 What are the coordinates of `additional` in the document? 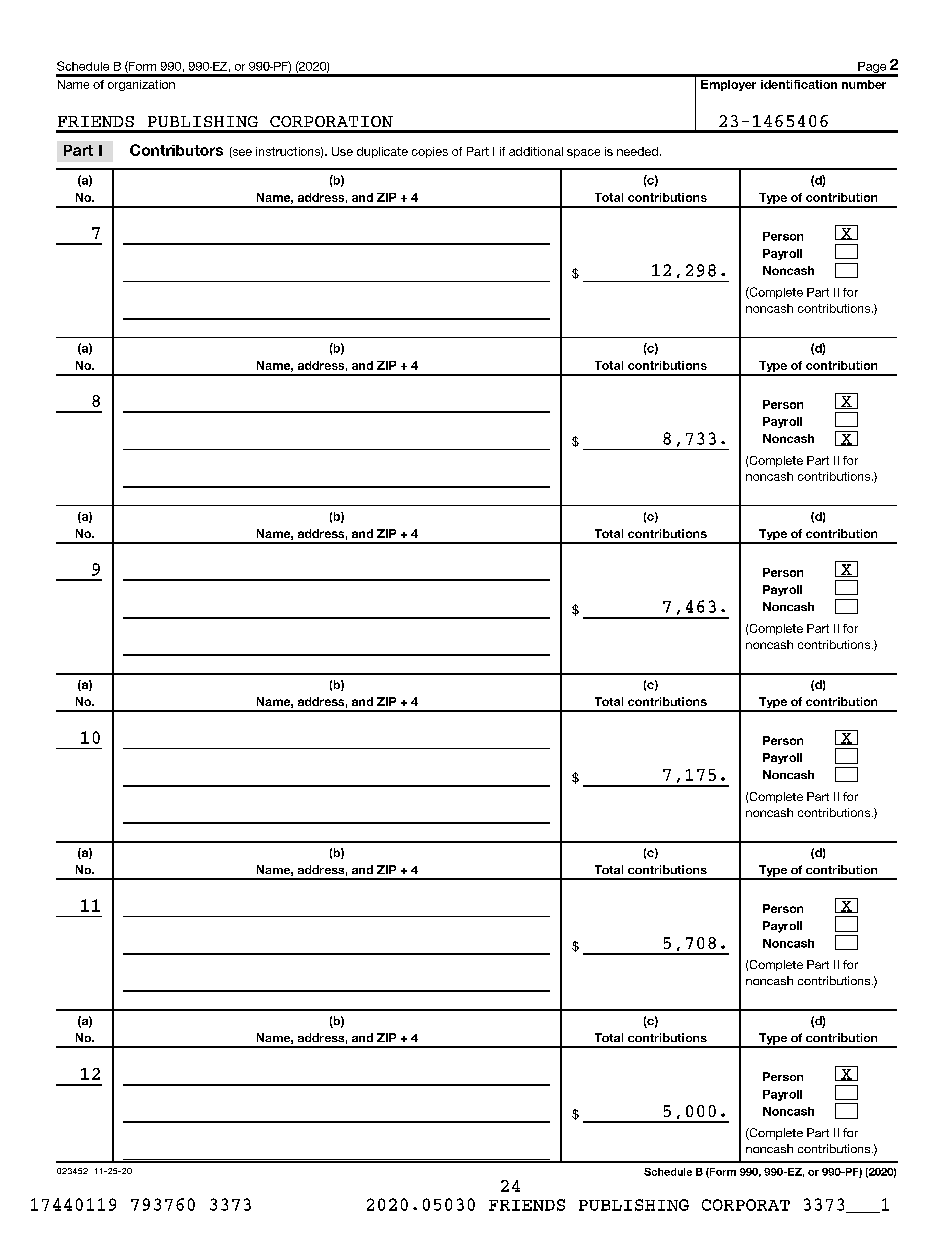 It's located at (536, 151).
